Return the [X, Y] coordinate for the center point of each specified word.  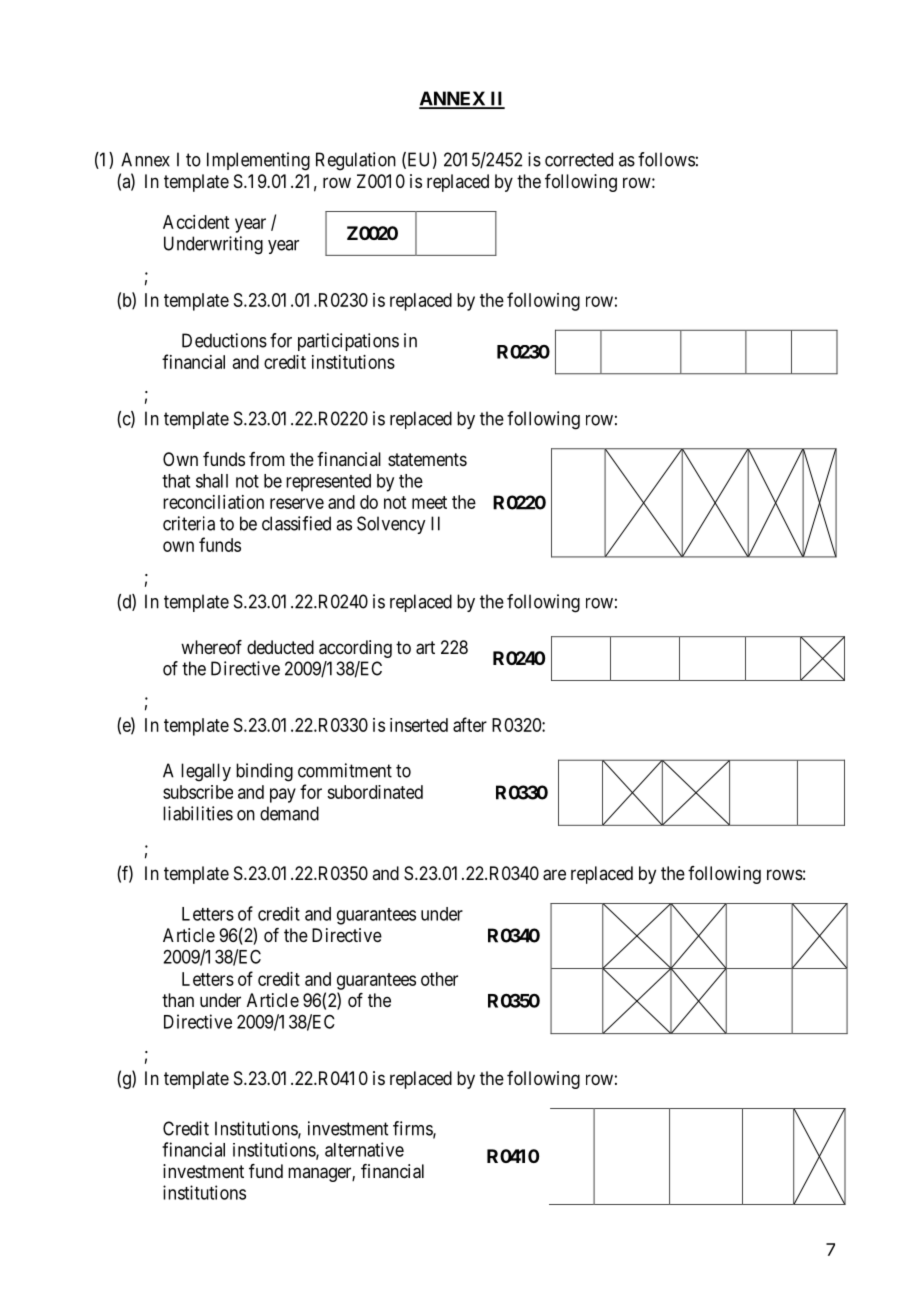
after [470, 724]
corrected [579, 159]
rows [785, 874]
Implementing [258, 161]
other [439, 979]
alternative [364, 1149]
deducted [280, 647]
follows [666, 159]
